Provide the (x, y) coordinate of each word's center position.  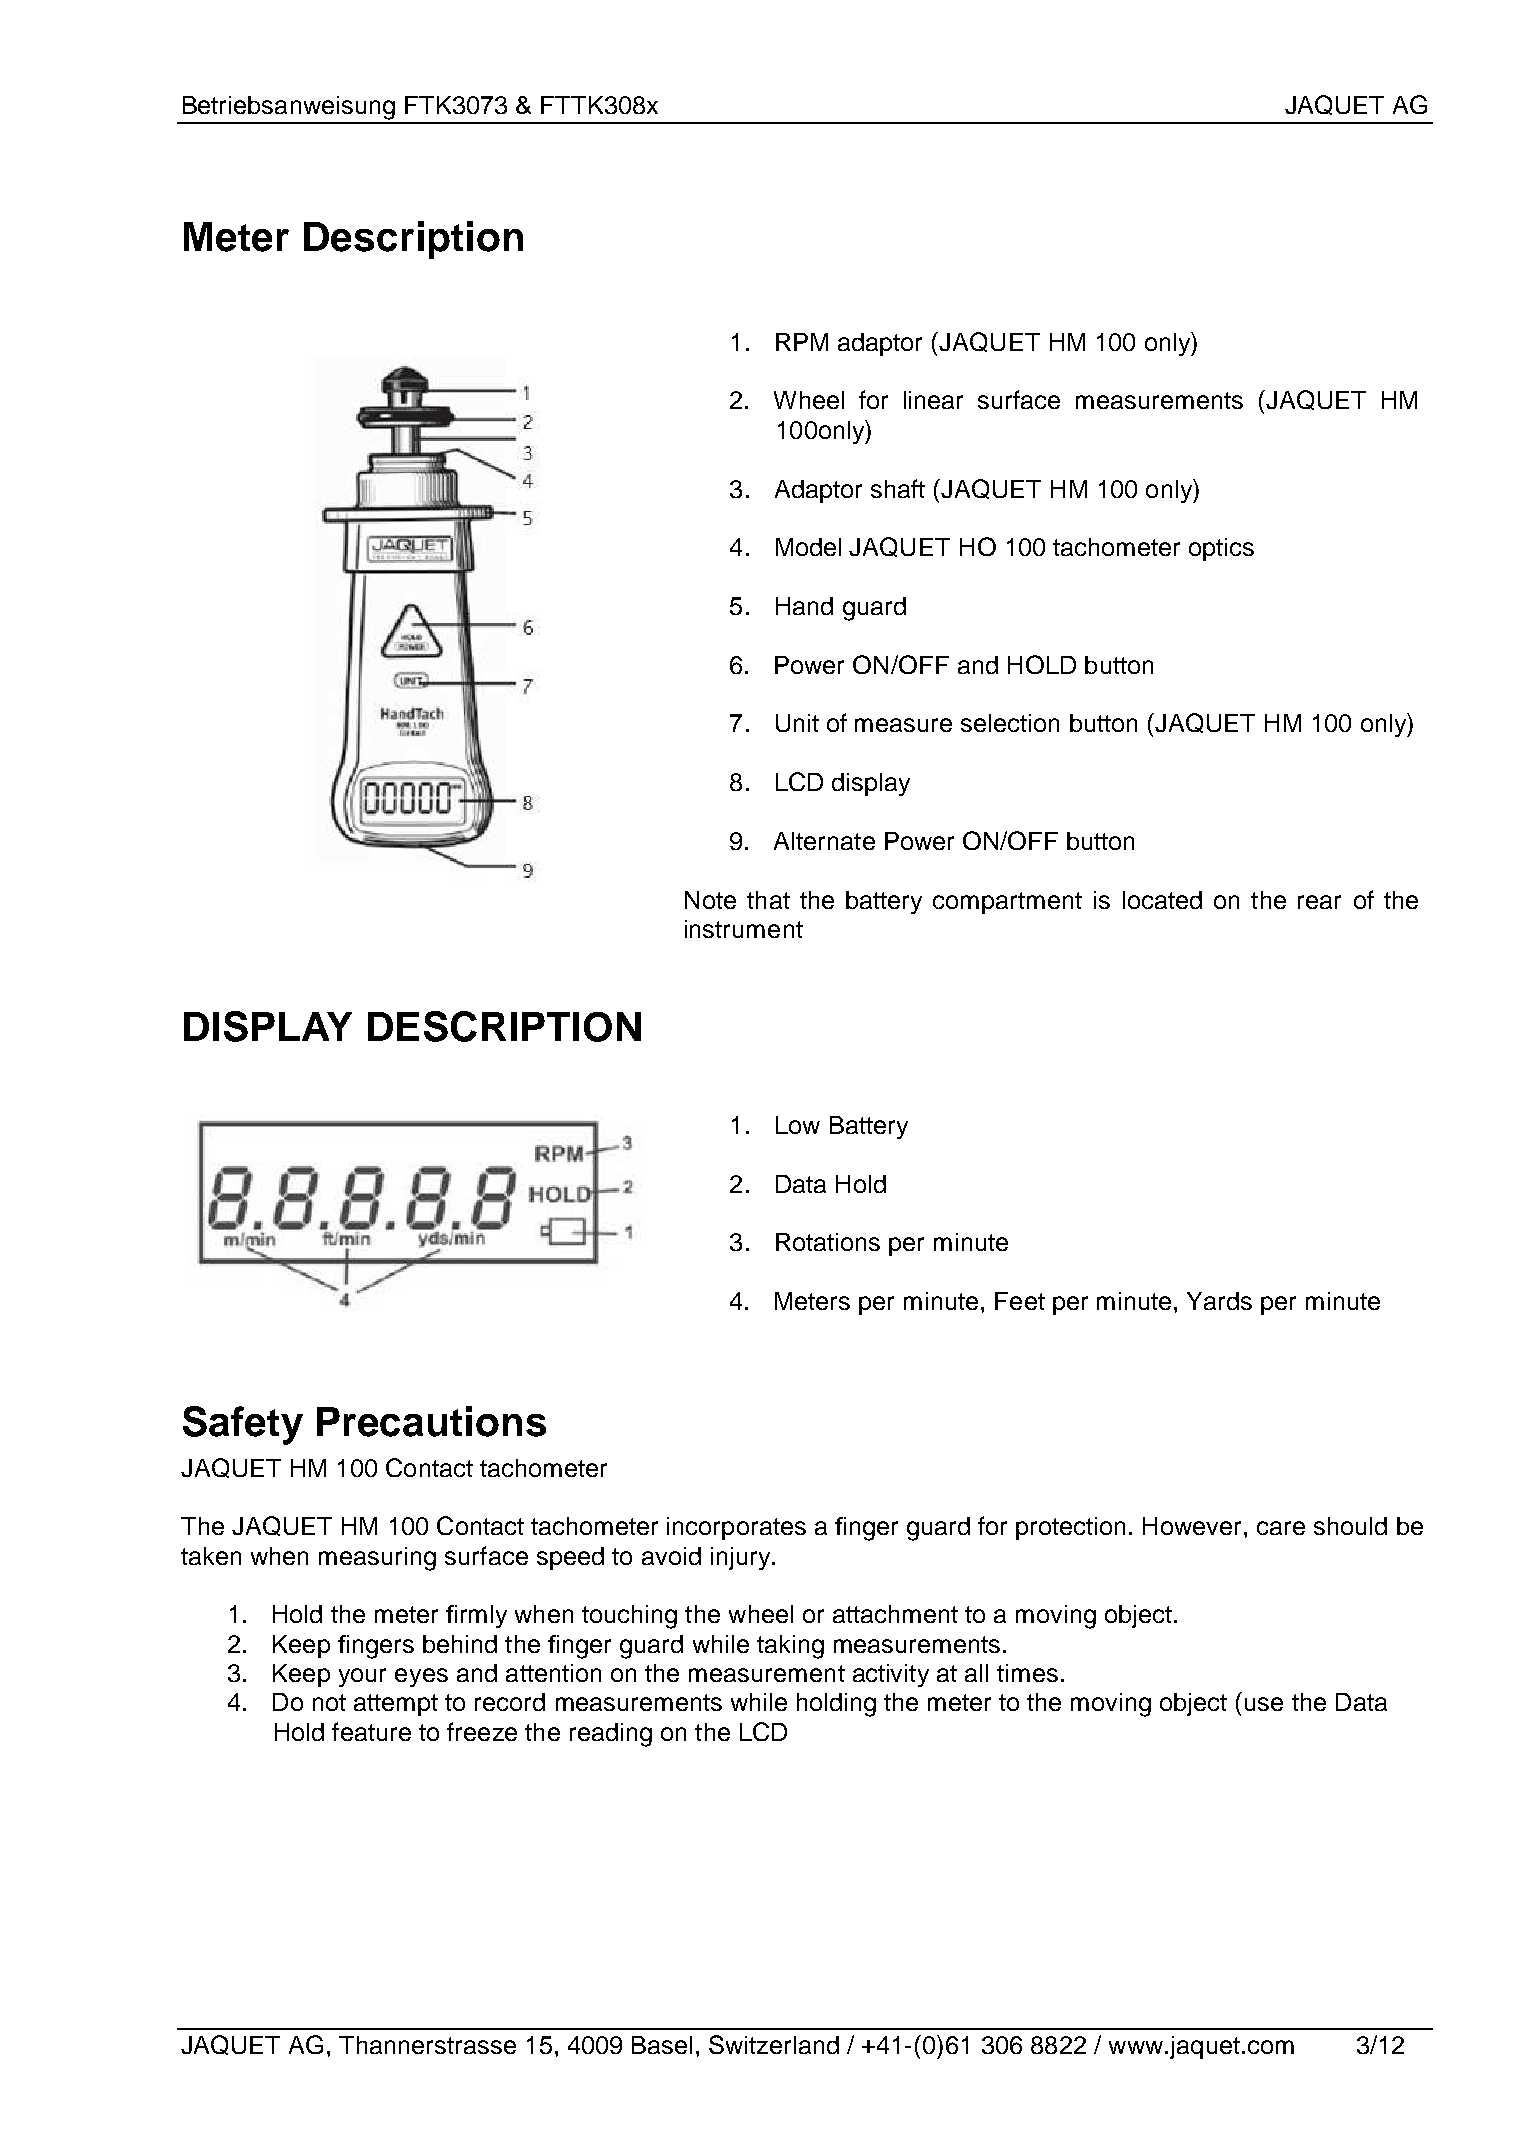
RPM (802, 342)
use (1264, 1704)
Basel (662, 2045)
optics (1221, 549)
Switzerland (774, 2044)
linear (933, 400)
